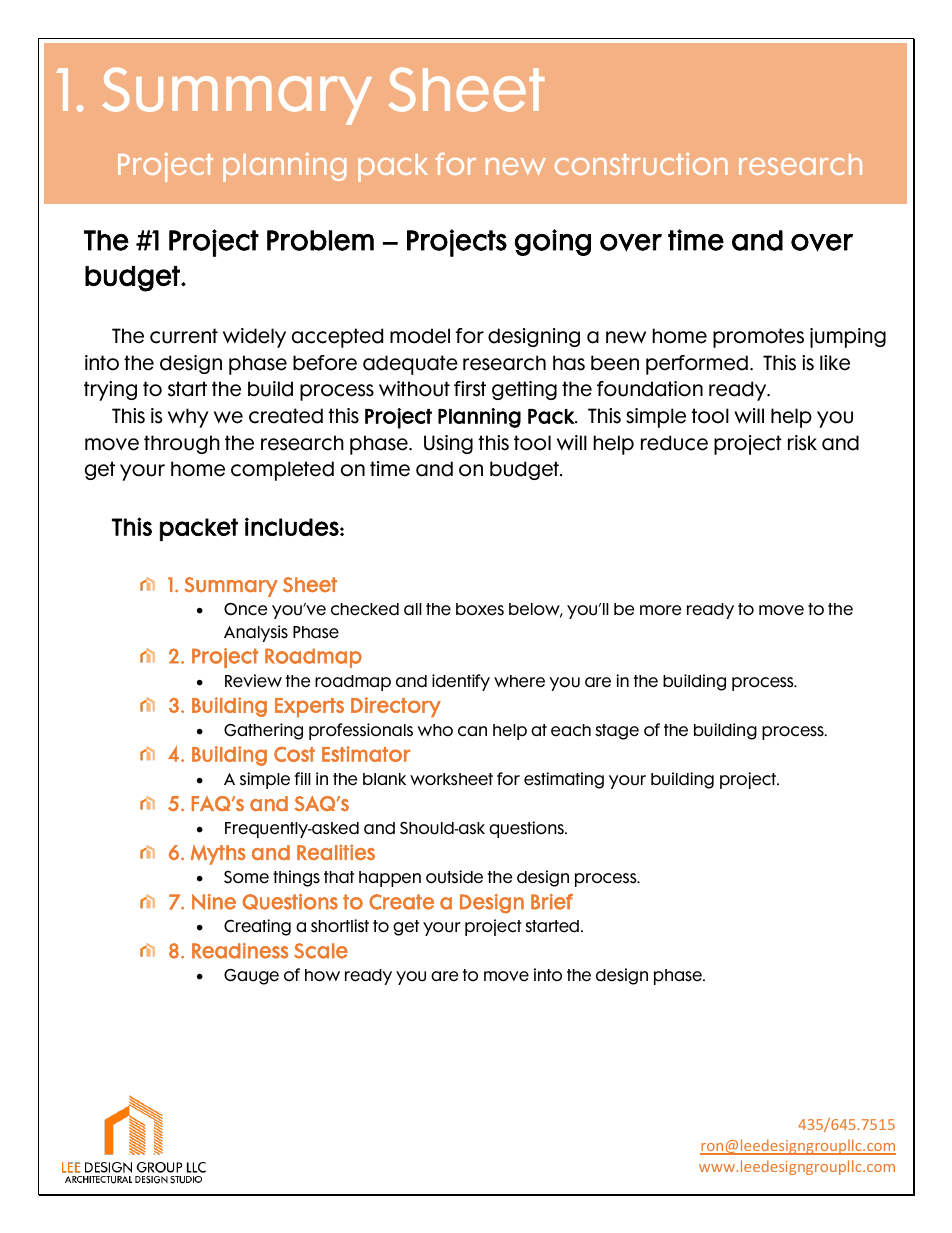 The image size is (952, 1233). What do you see at coordinates (552, 902) in the page?
I see `Brief` at bounding box center [552, 902].
